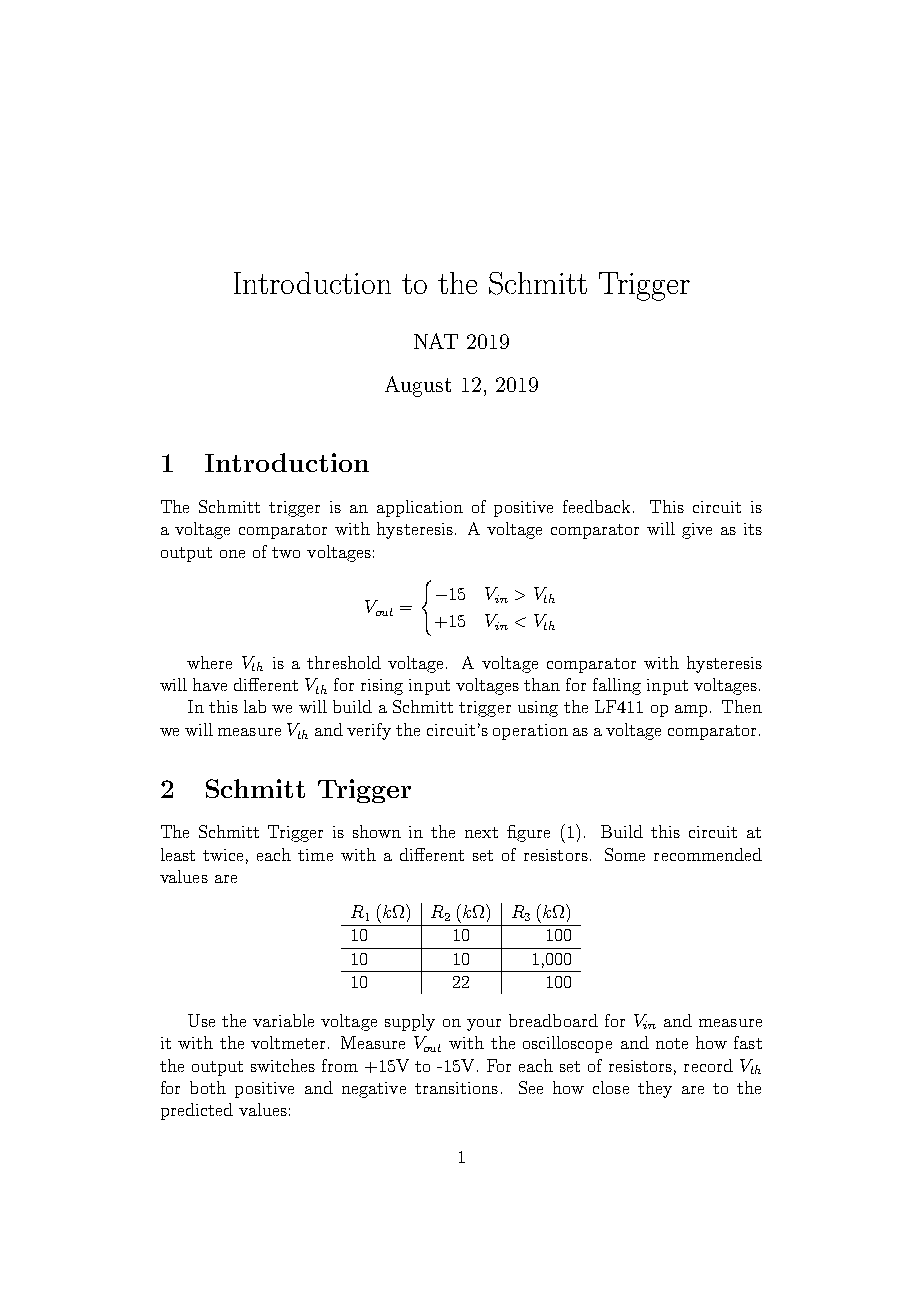 The width and height of the screenshot is (924, 1308). Describe the element at coordinates (436, 341) in the screenshot. I see `NAT` at that location.
